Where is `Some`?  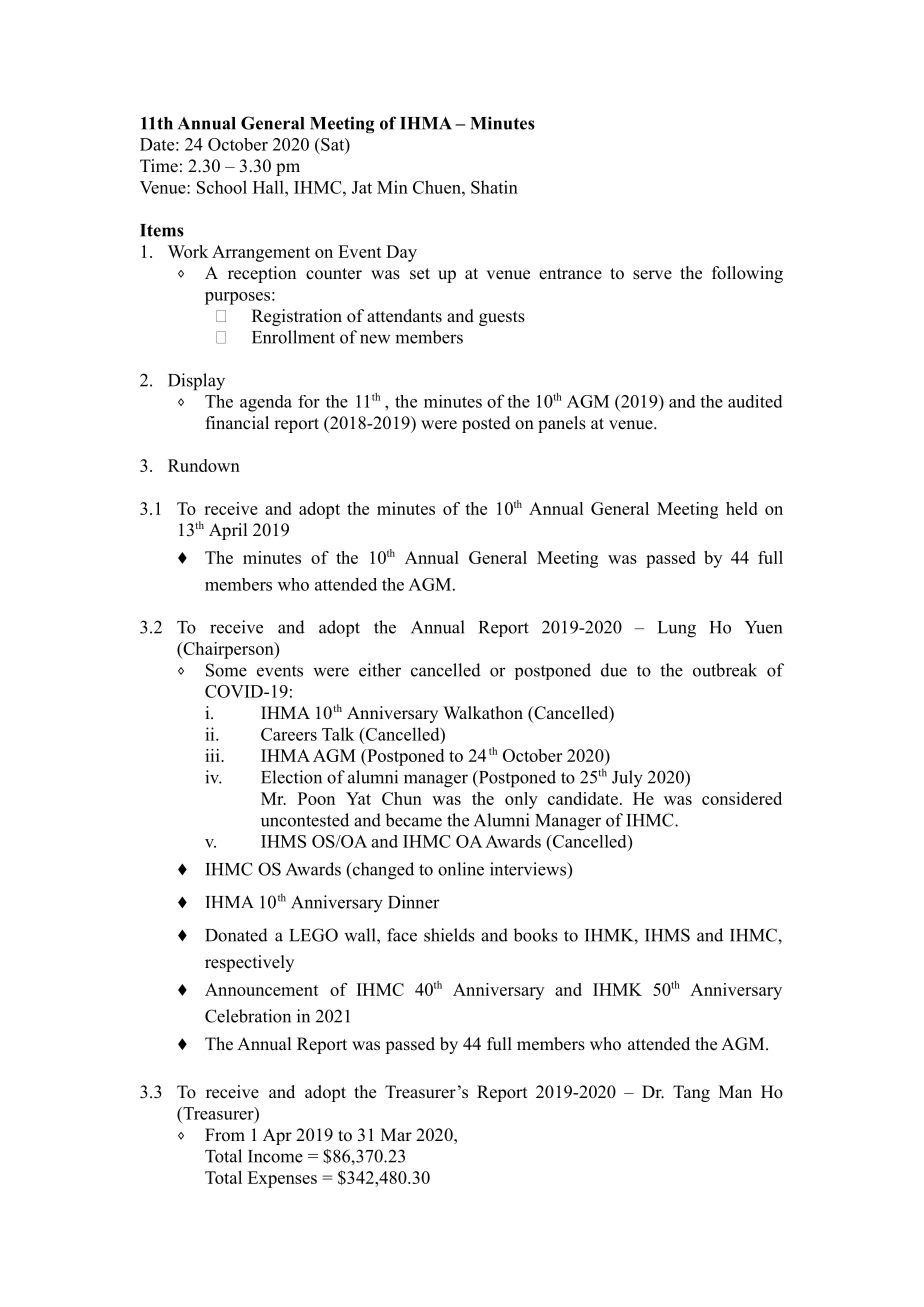 Some is located at coordinates (226, 670).
